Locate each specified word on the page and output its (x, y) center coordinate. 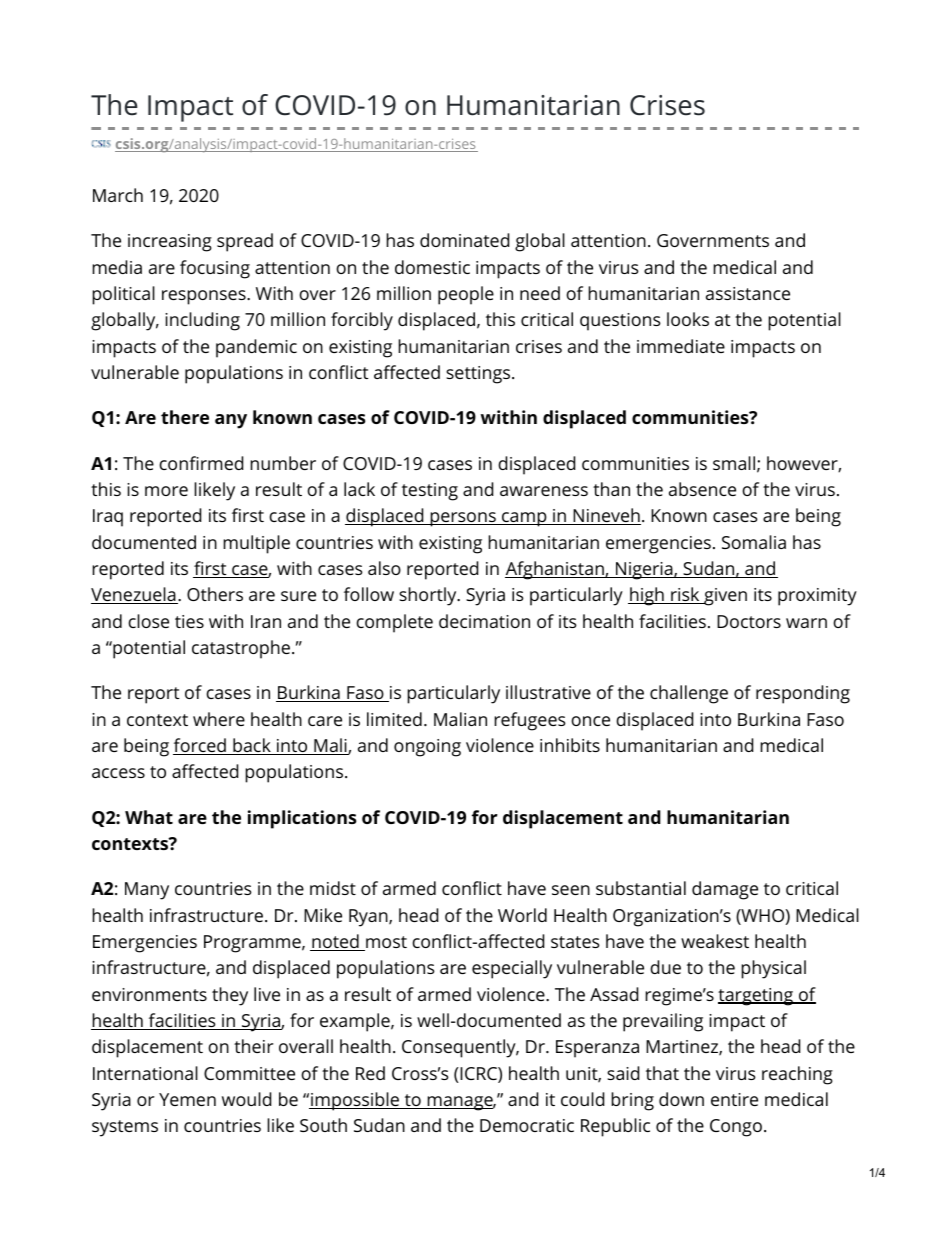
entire (734, 1099)
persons (463, 519)
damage (725, 890)
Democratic (527, 1125)
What (149, 817)
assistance (748, 293)
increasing (170, 243)
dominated (464, 240)
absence (702, 489)
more (166, 491)
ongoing (427, 748)
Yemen (187, 1099)
